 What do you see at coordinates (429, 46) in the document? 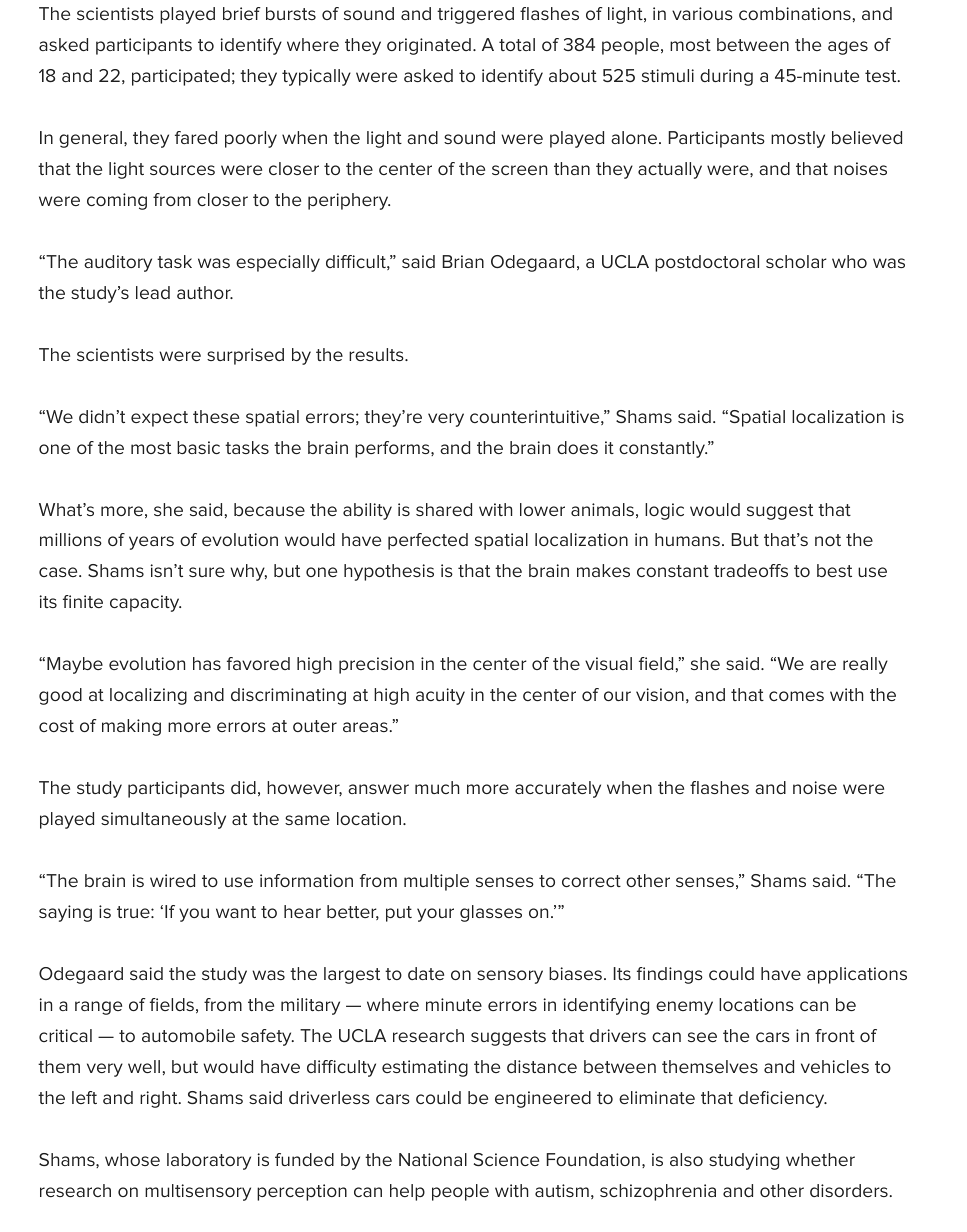
I see `originated` at bounding box center [429, 46].
